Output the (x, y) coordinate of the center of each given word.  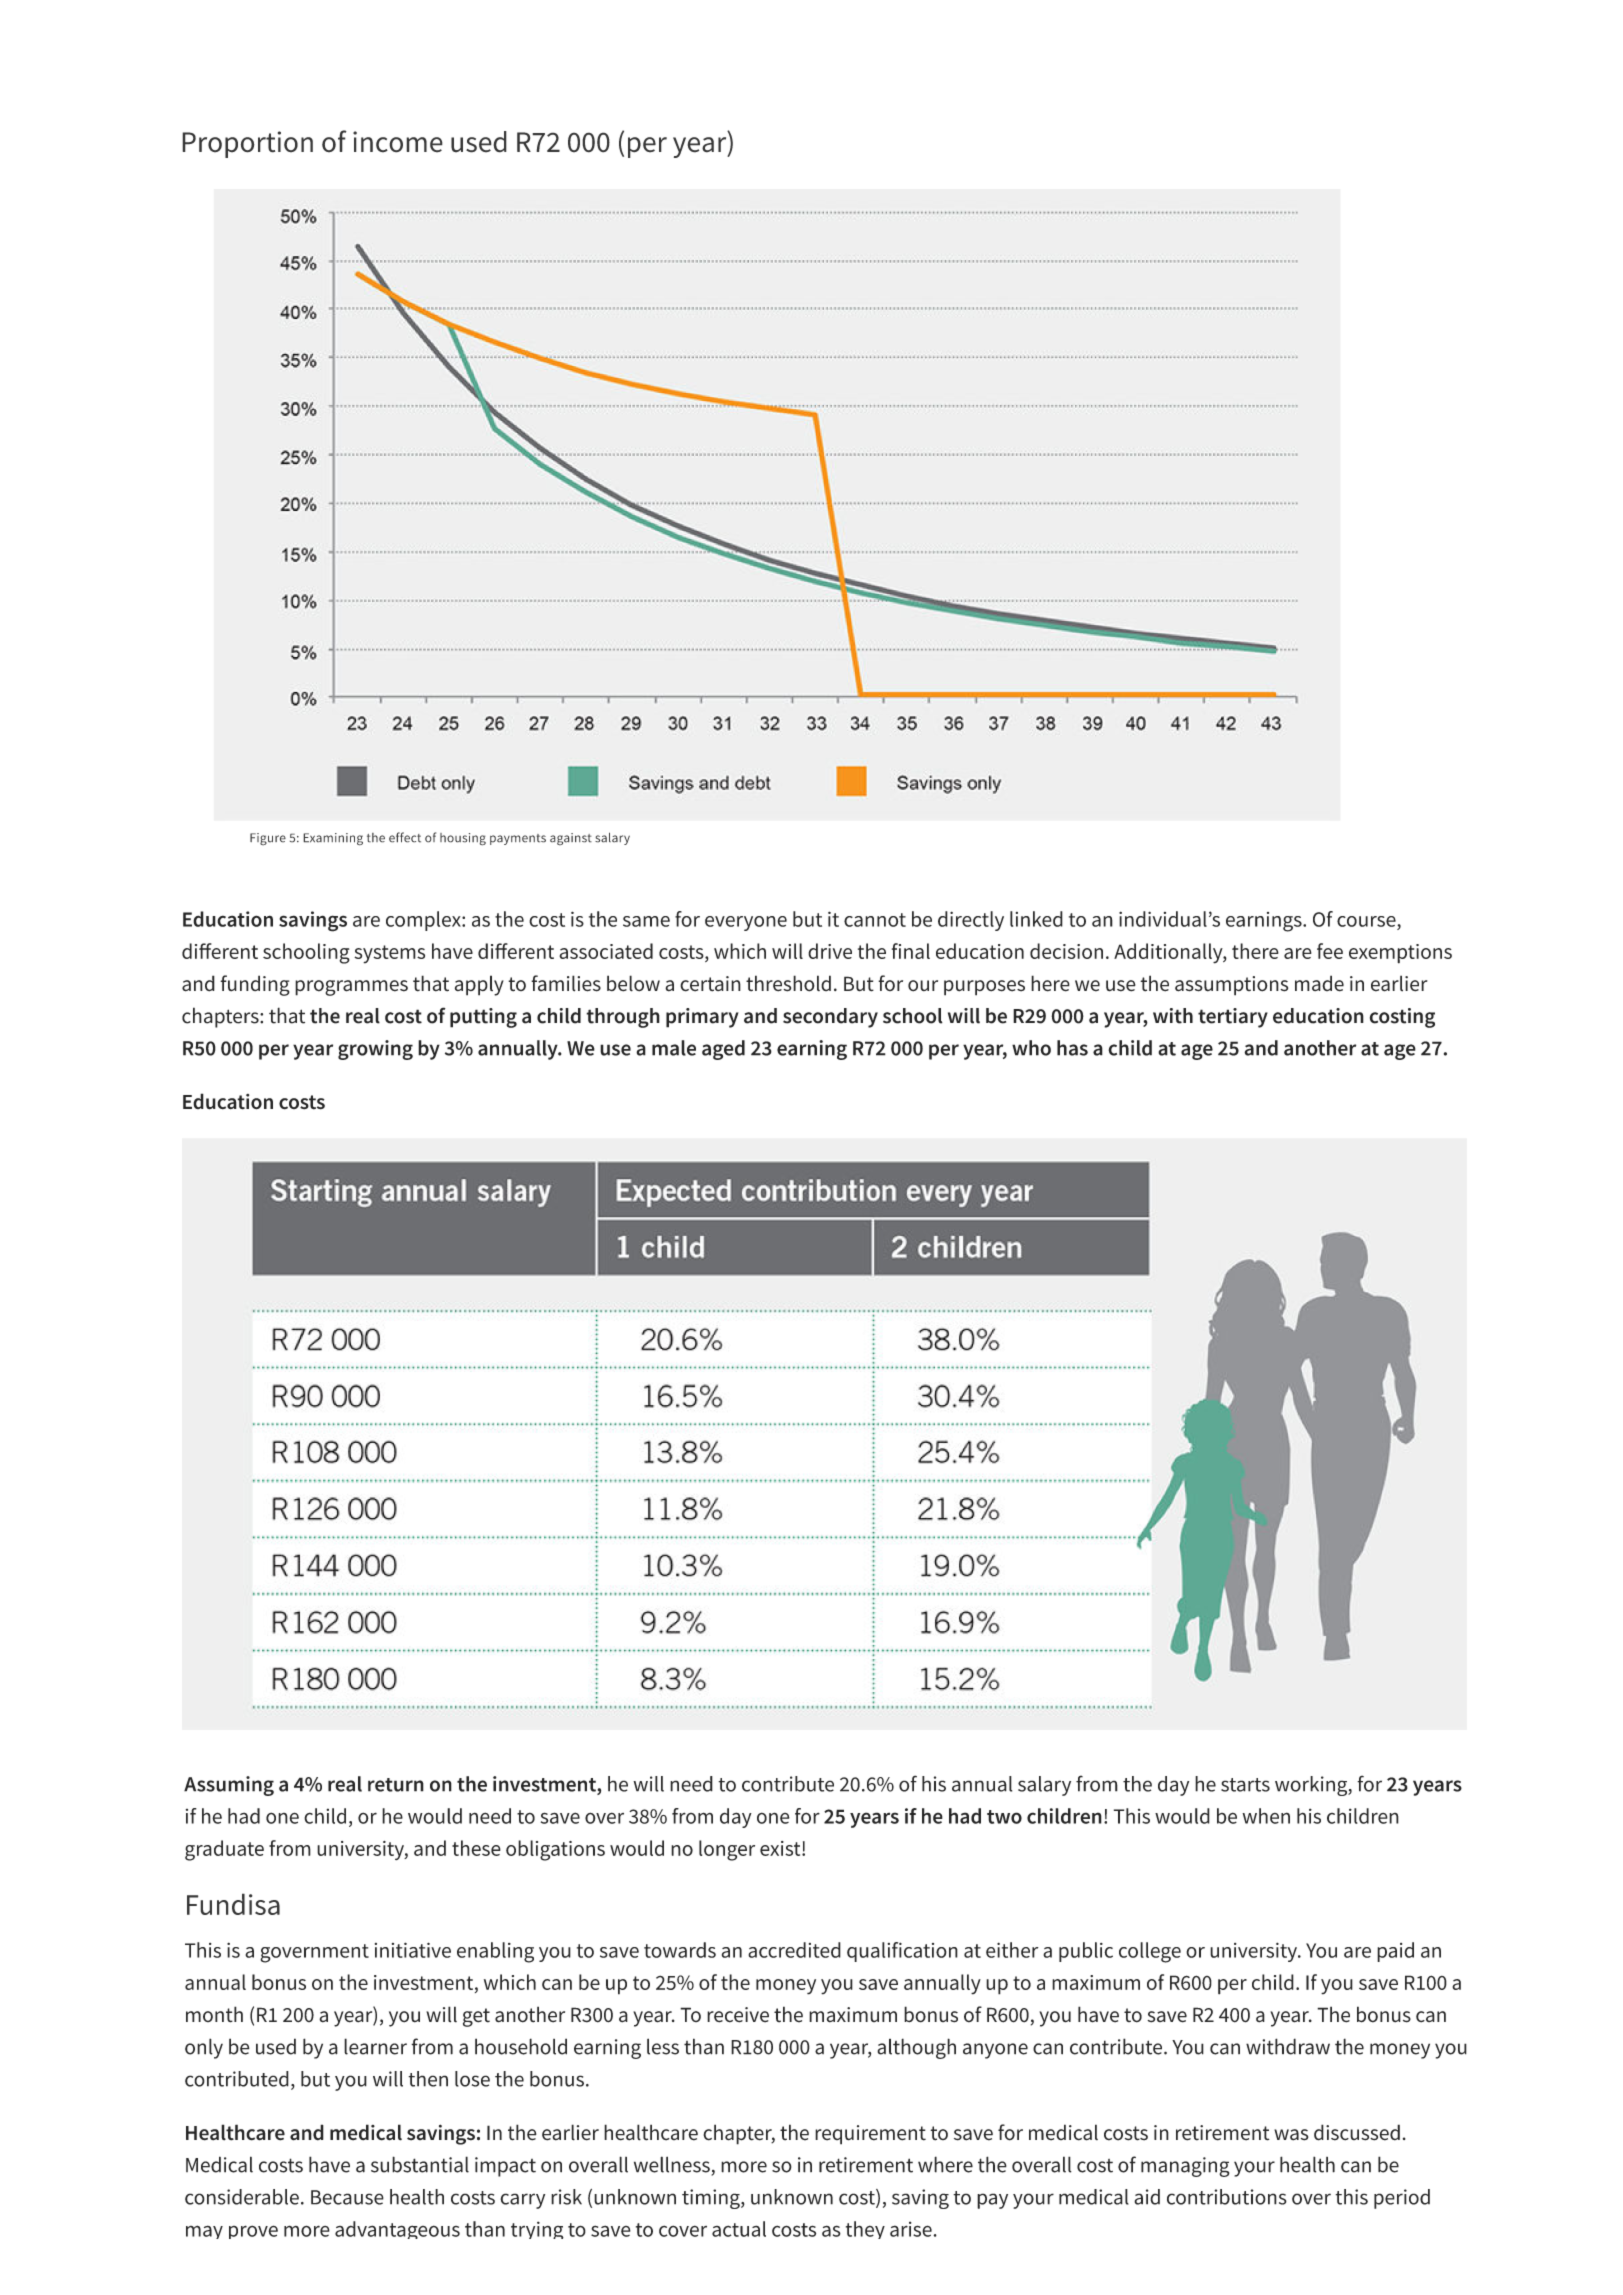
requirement (870, 2135)
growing (375, 1050)
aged (723, 1050)
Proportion (247, 144)
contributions (1227, 2197)
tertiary (1233, 1018)
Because (347, 2197)
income (398, 142)
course (1367, 921)
